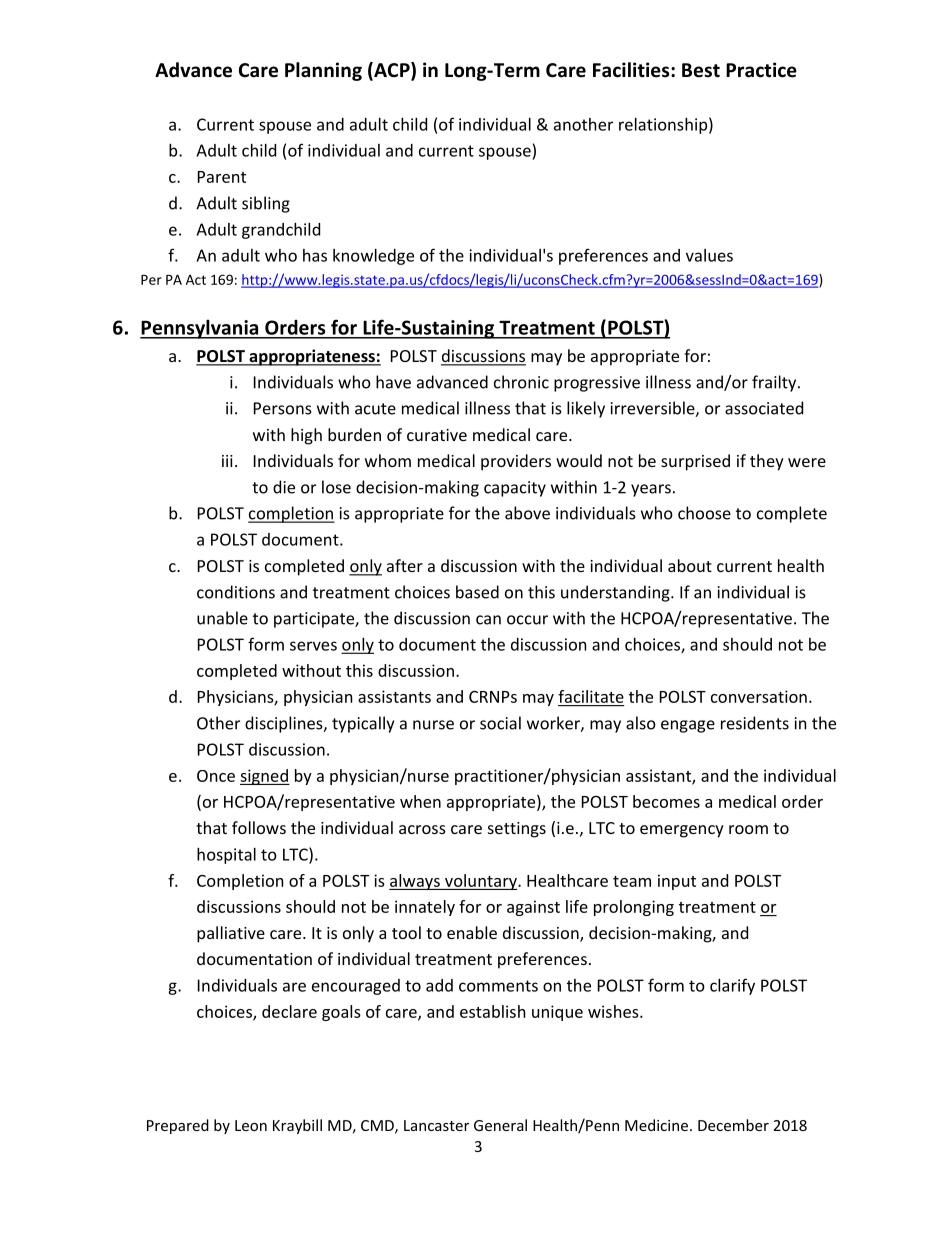 The width and height of the page is (952, 1233). Describe the element at coordinates (323, 71) in the page. I see `Planning` at that location.
